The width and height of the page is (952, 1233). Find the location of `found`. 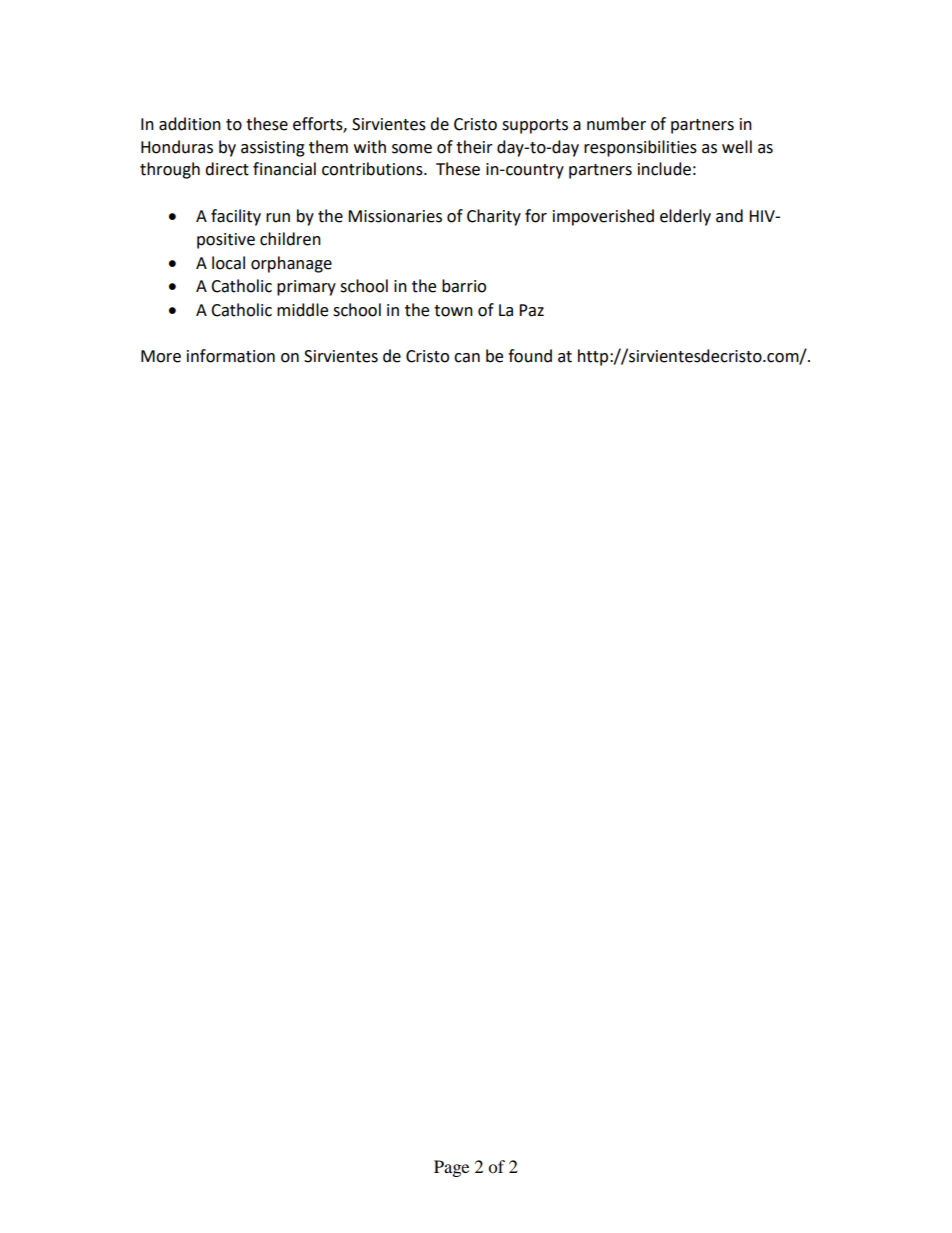

found is located at coordinates (530, 356).
